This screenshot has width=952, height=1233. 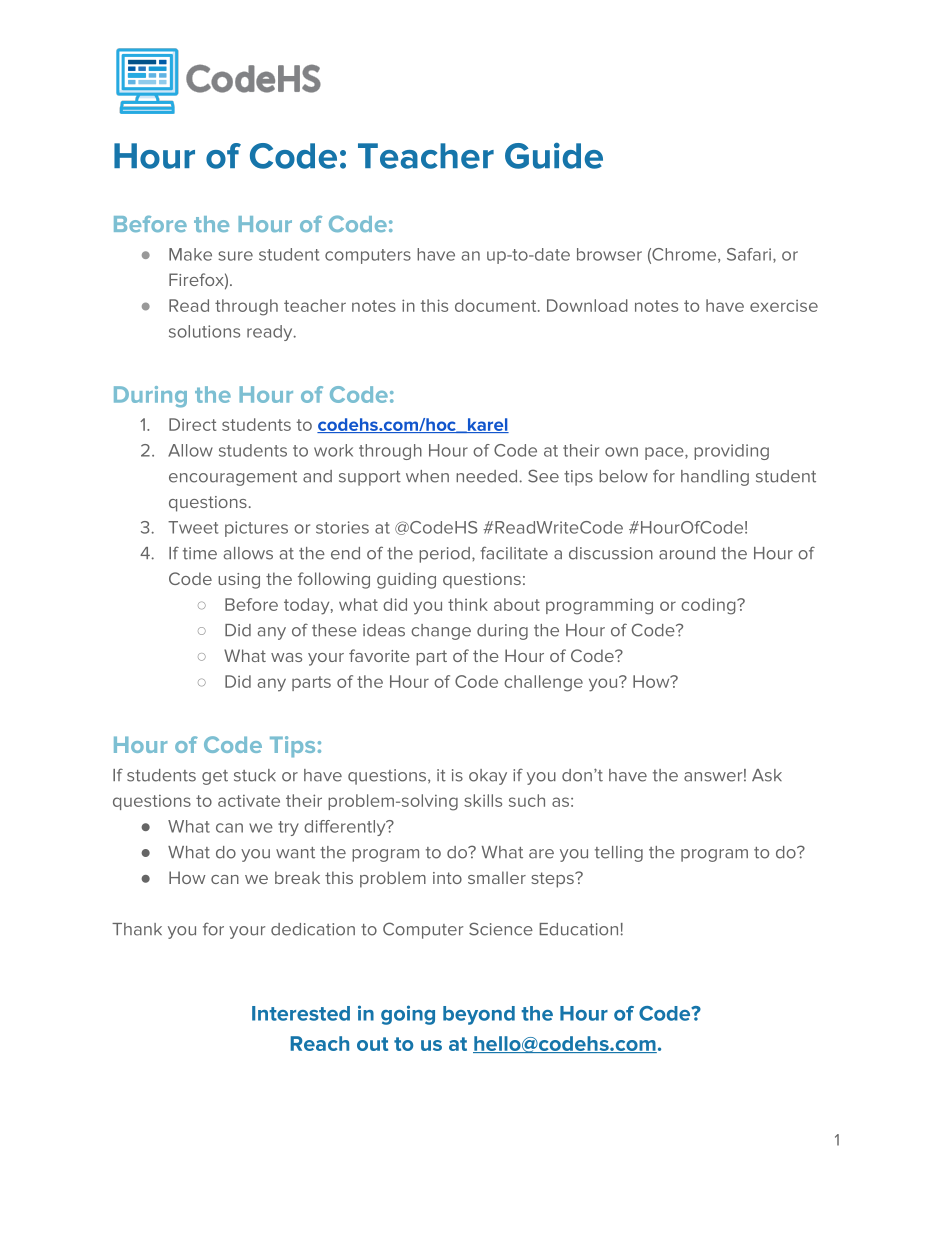 What do you see at coordinates (190, 254) in the screenshot?
I see `Make` at bounding box center [190, 254].
